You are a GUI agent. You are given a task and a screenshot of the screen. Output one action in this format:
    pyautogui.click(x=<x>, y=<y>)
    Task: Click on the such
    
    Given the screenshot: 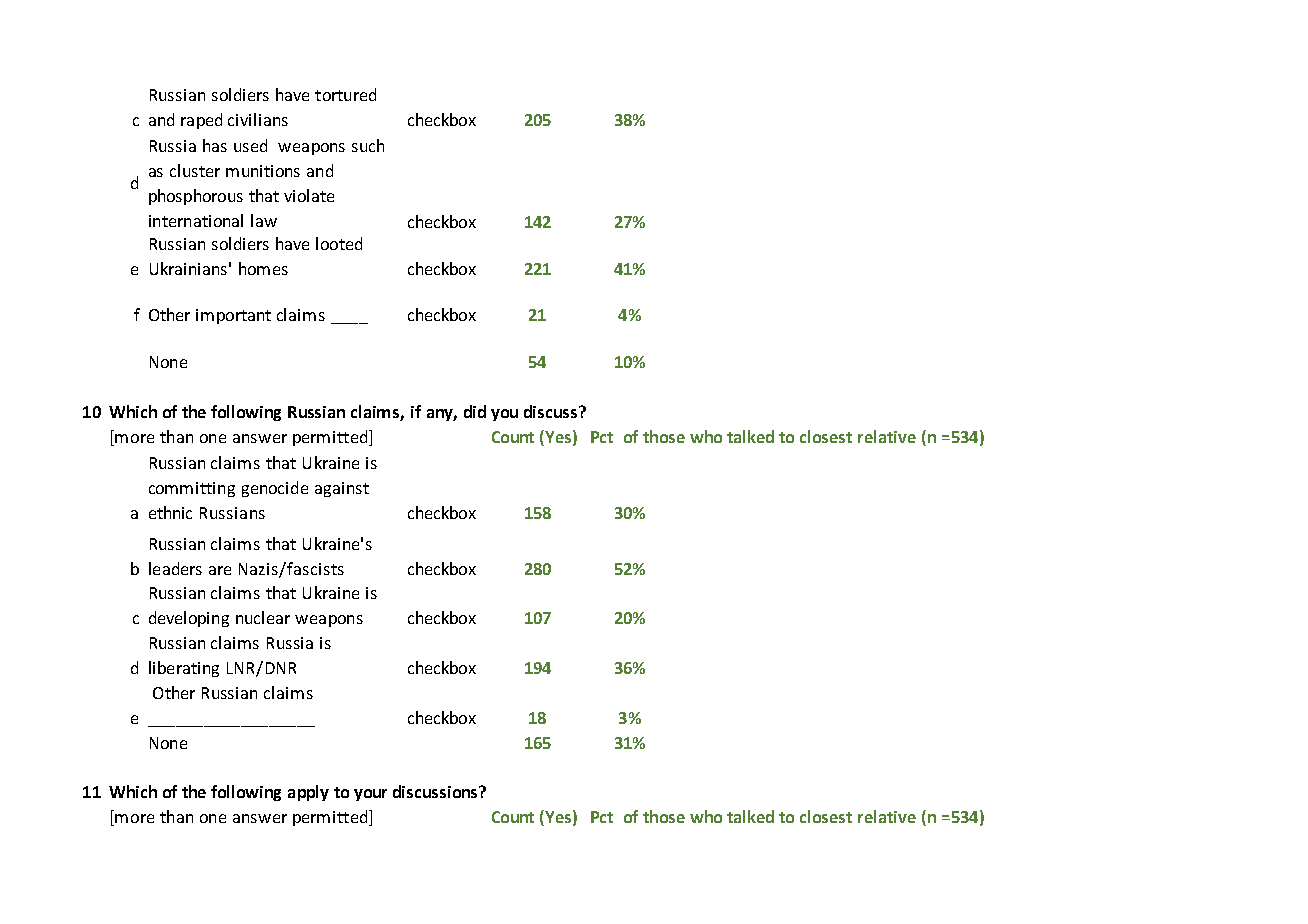 What is the action you would take?
    pyautogui.click(x=368, y=145)
